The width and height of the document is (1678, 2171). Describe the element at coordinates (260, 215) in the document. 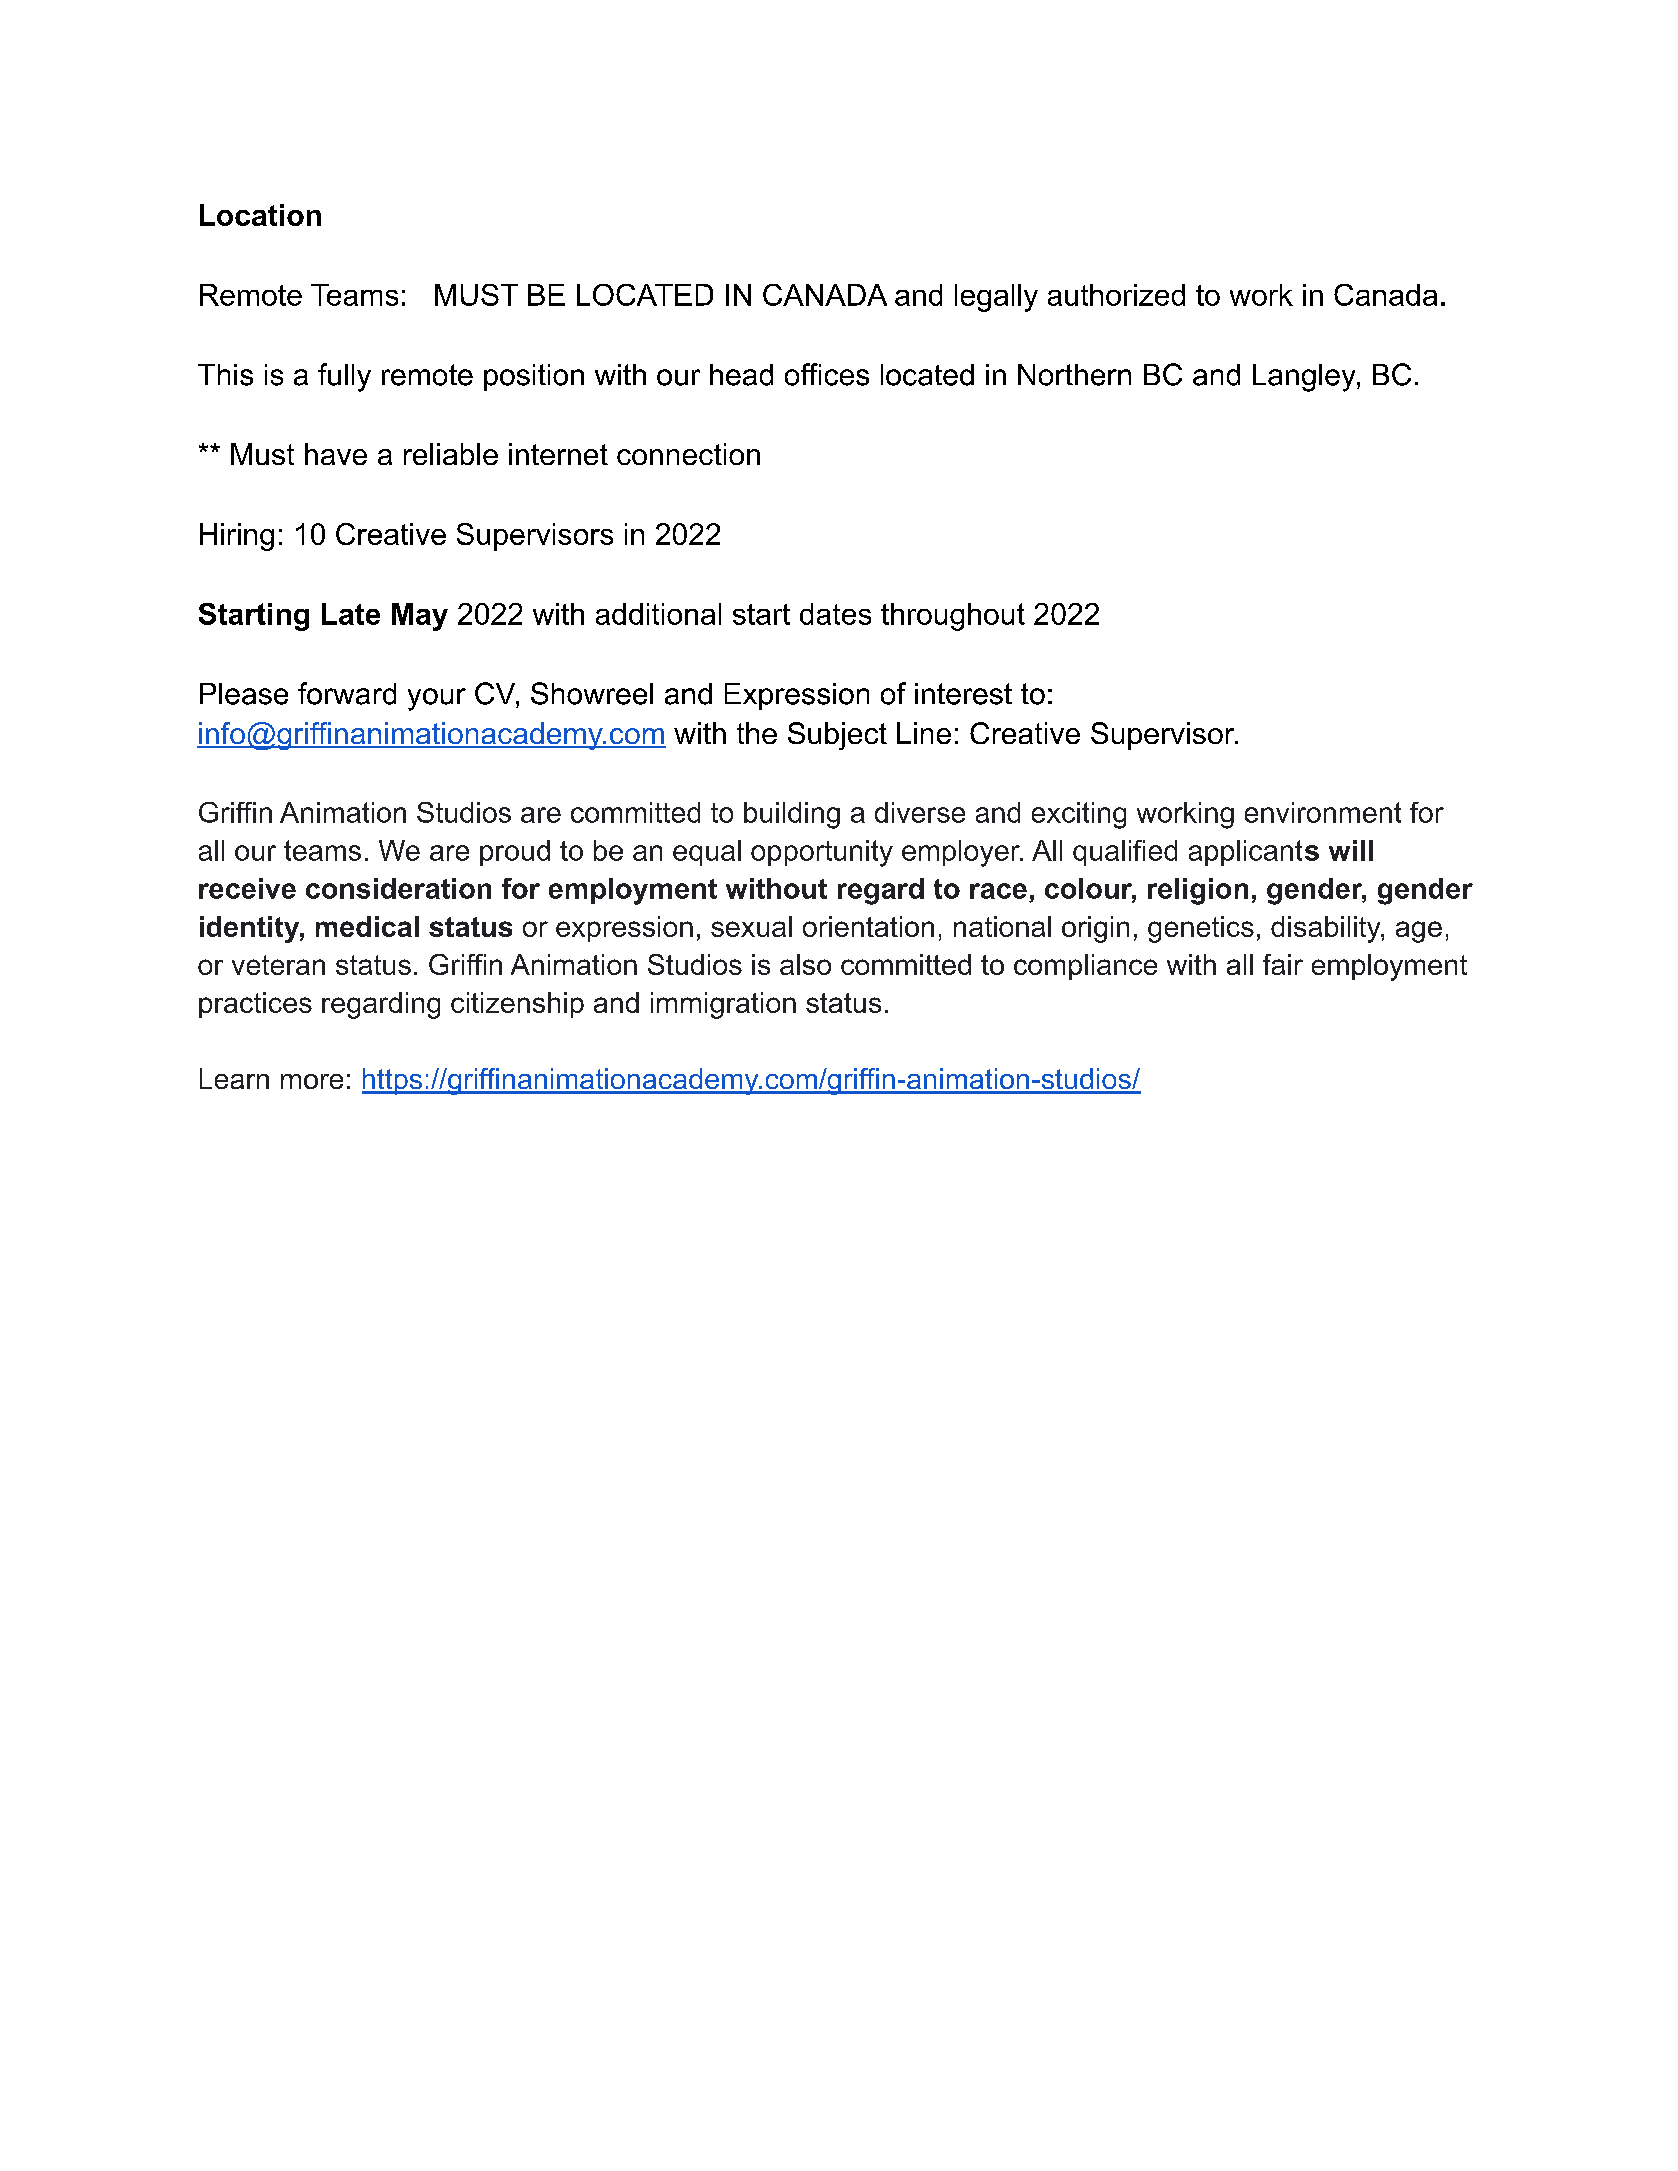

I see `Location` at that location.
